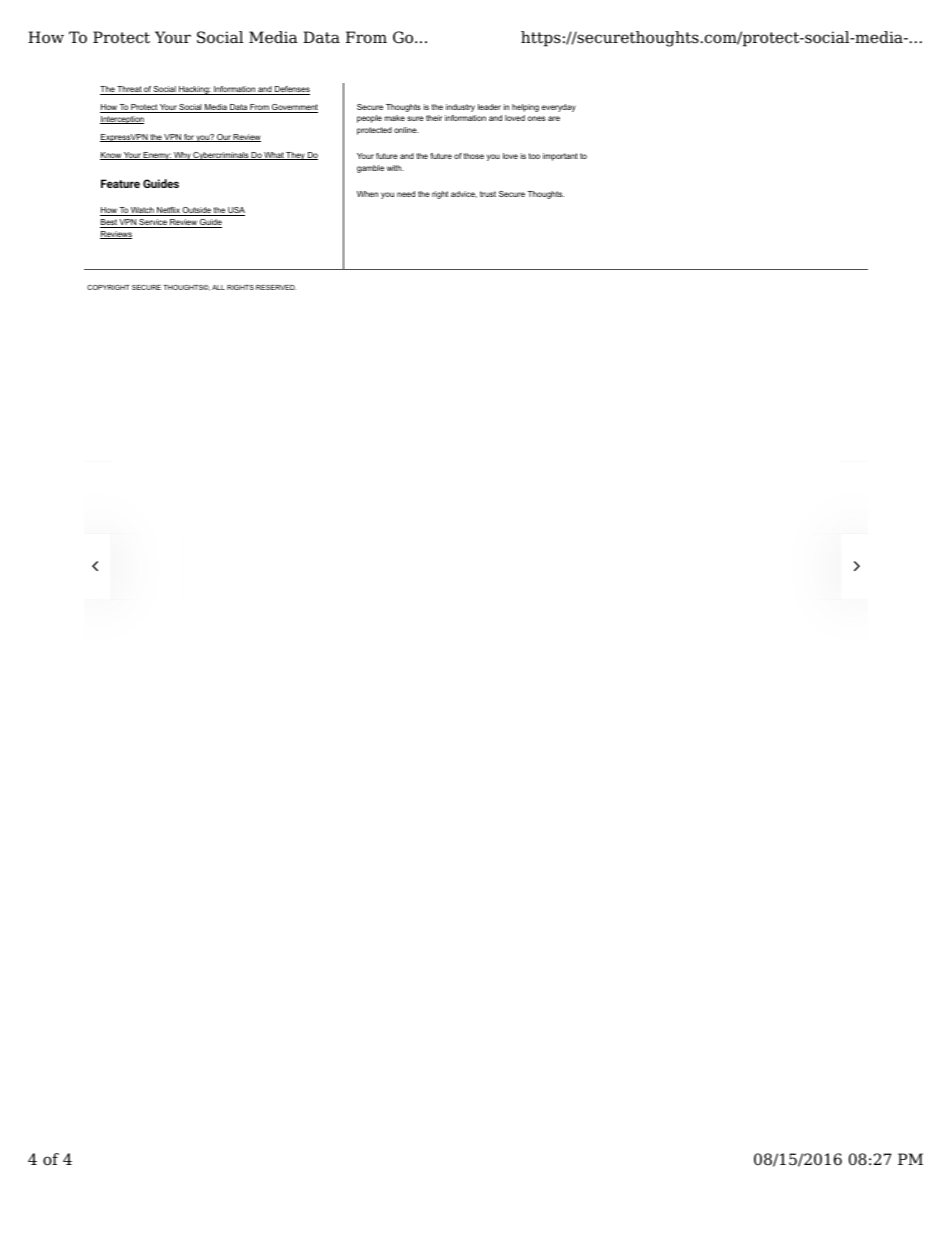  Describe the element at coordinates (488, 194) in the document. I see `trust` at that location.
